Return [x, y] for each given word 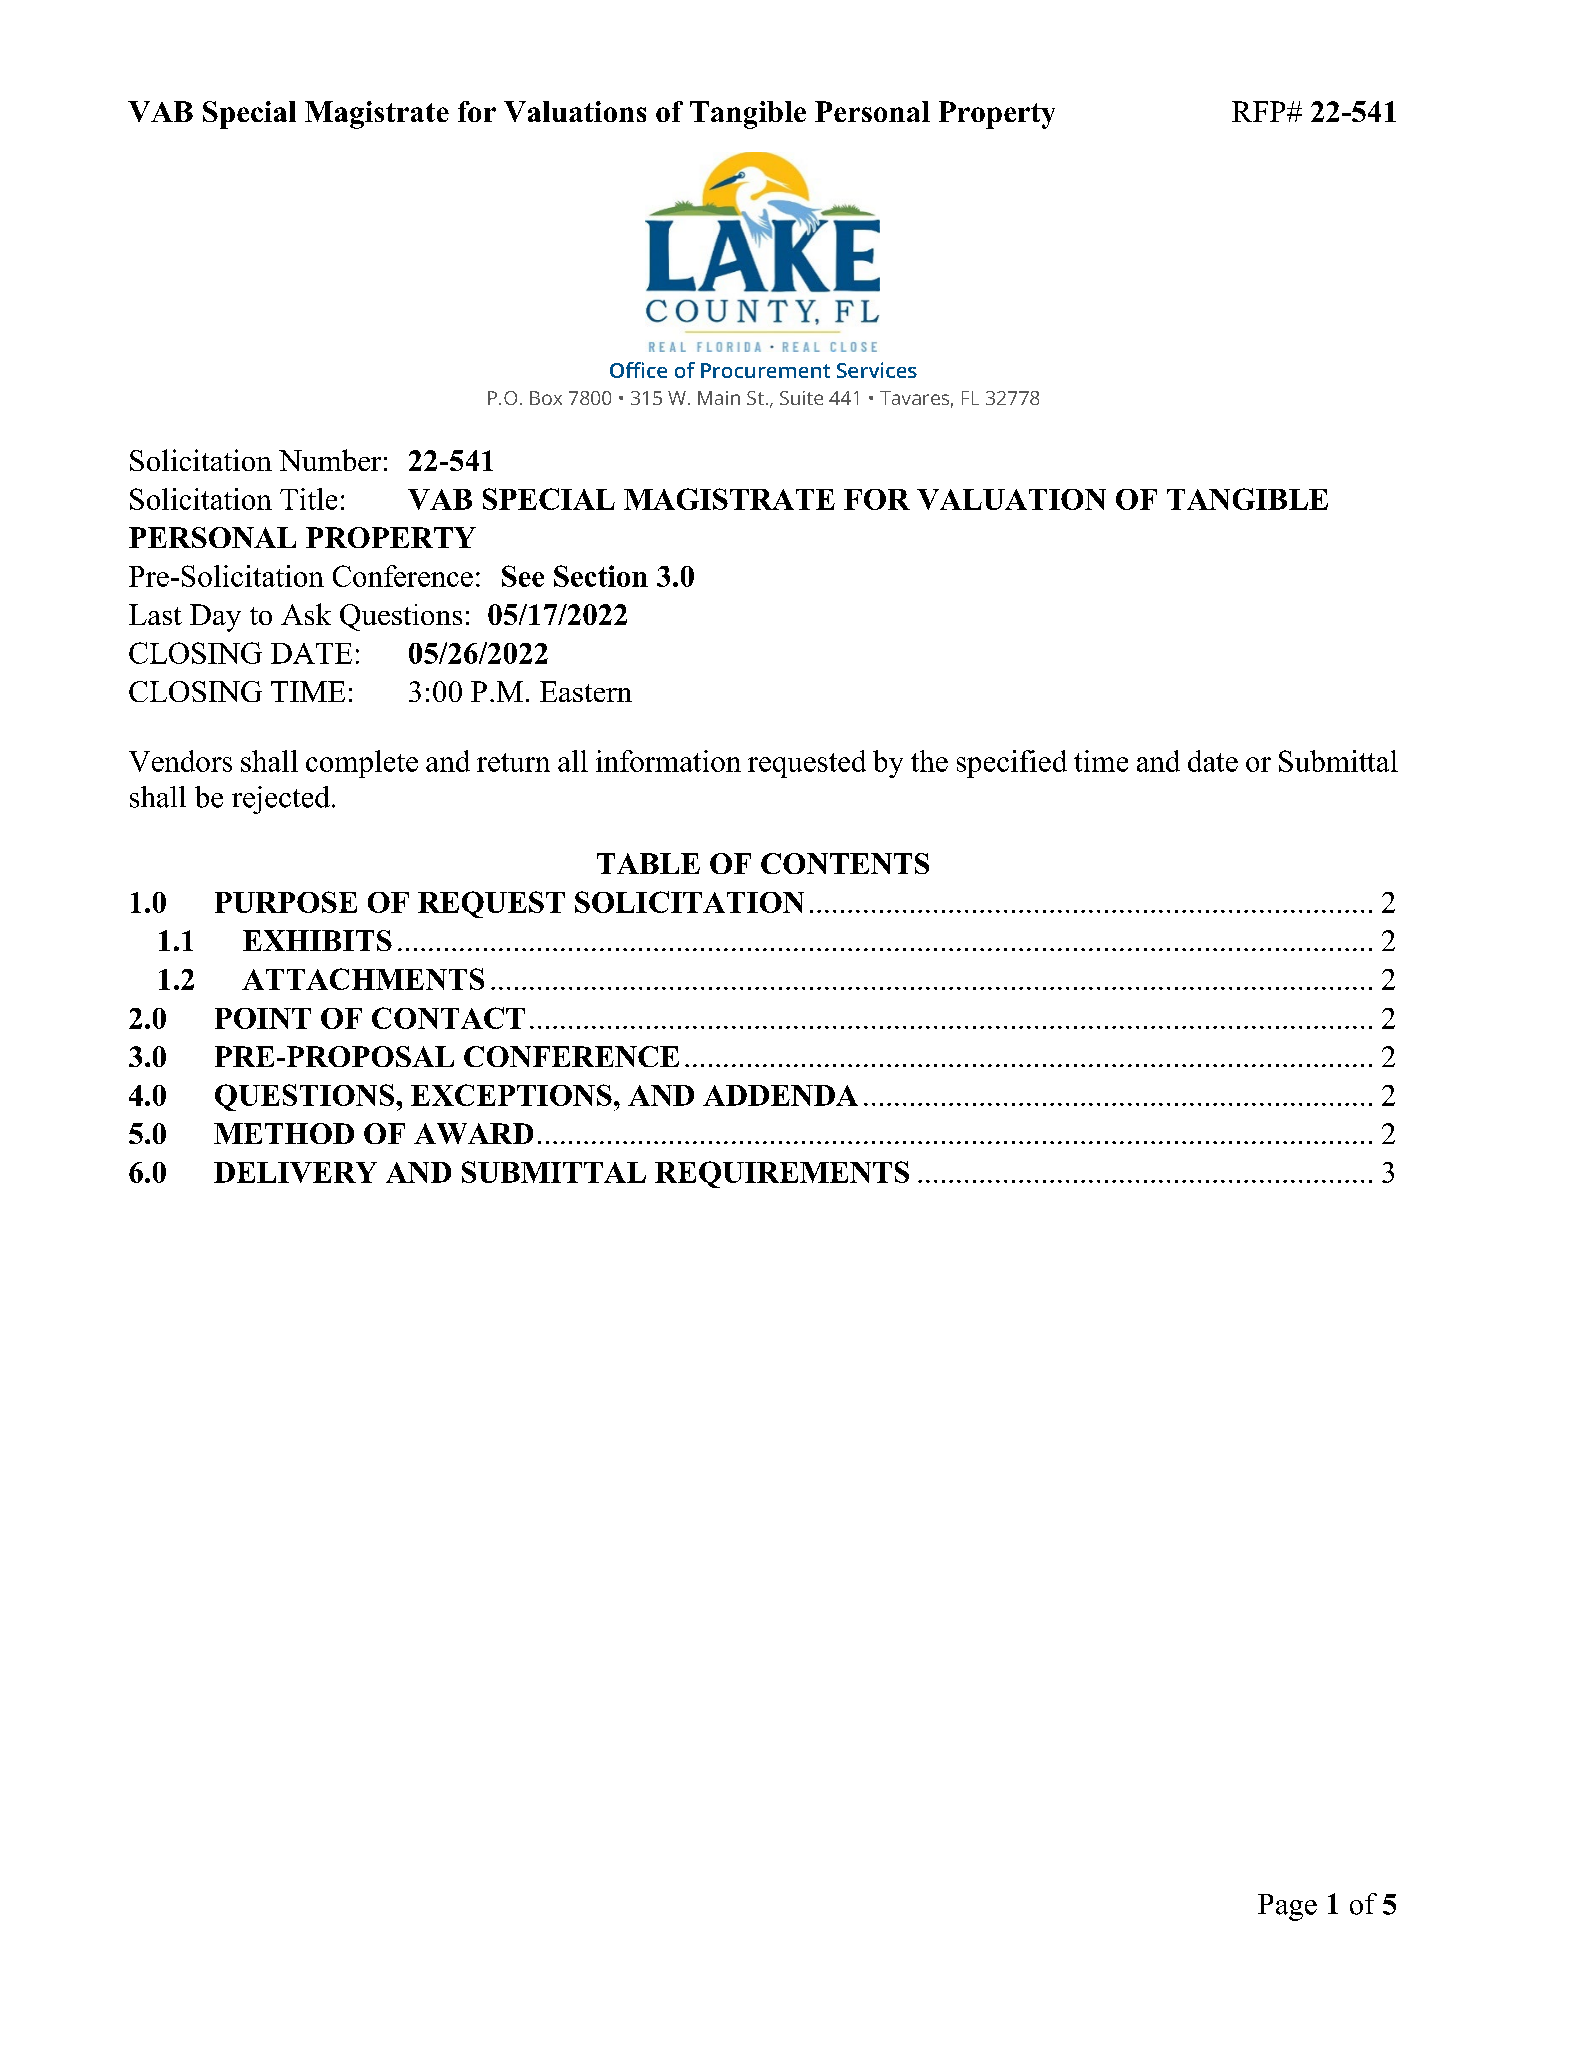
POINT [263, 1018]
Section [601, 576]
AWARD [473, 1133]
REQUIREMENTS [782, 1174]
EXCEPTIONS [511, 1095]
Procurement [765, 370]
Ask [306, 614]
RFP [1260, 111]
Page [1287, 1907]
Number [330, 460]
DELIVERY [295, 1172]
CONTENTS [845, 863]
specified [1012, 764]
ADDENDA [780, 1095]
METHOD [284, 1133]
